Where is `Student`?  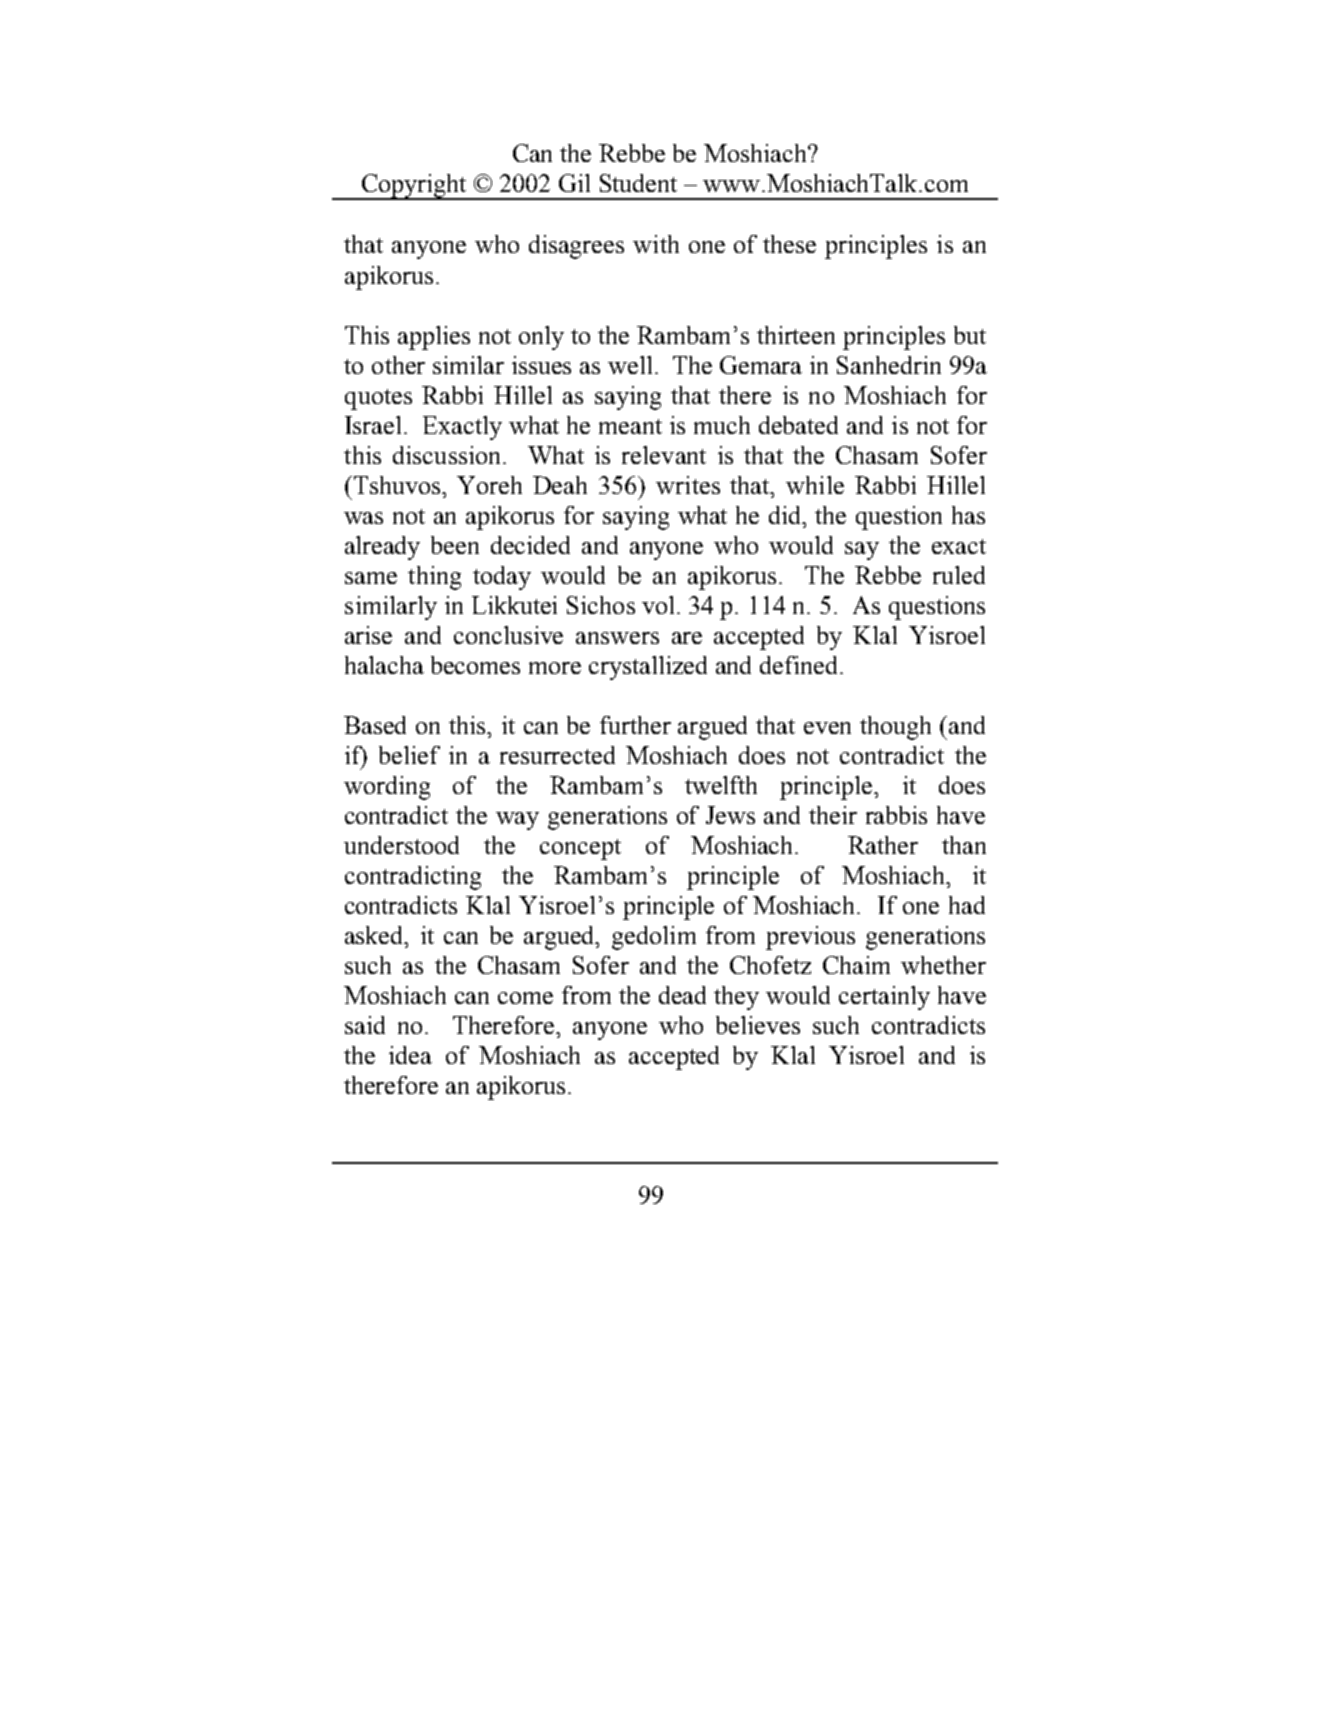
Student is located at coordinates (638, 183).
